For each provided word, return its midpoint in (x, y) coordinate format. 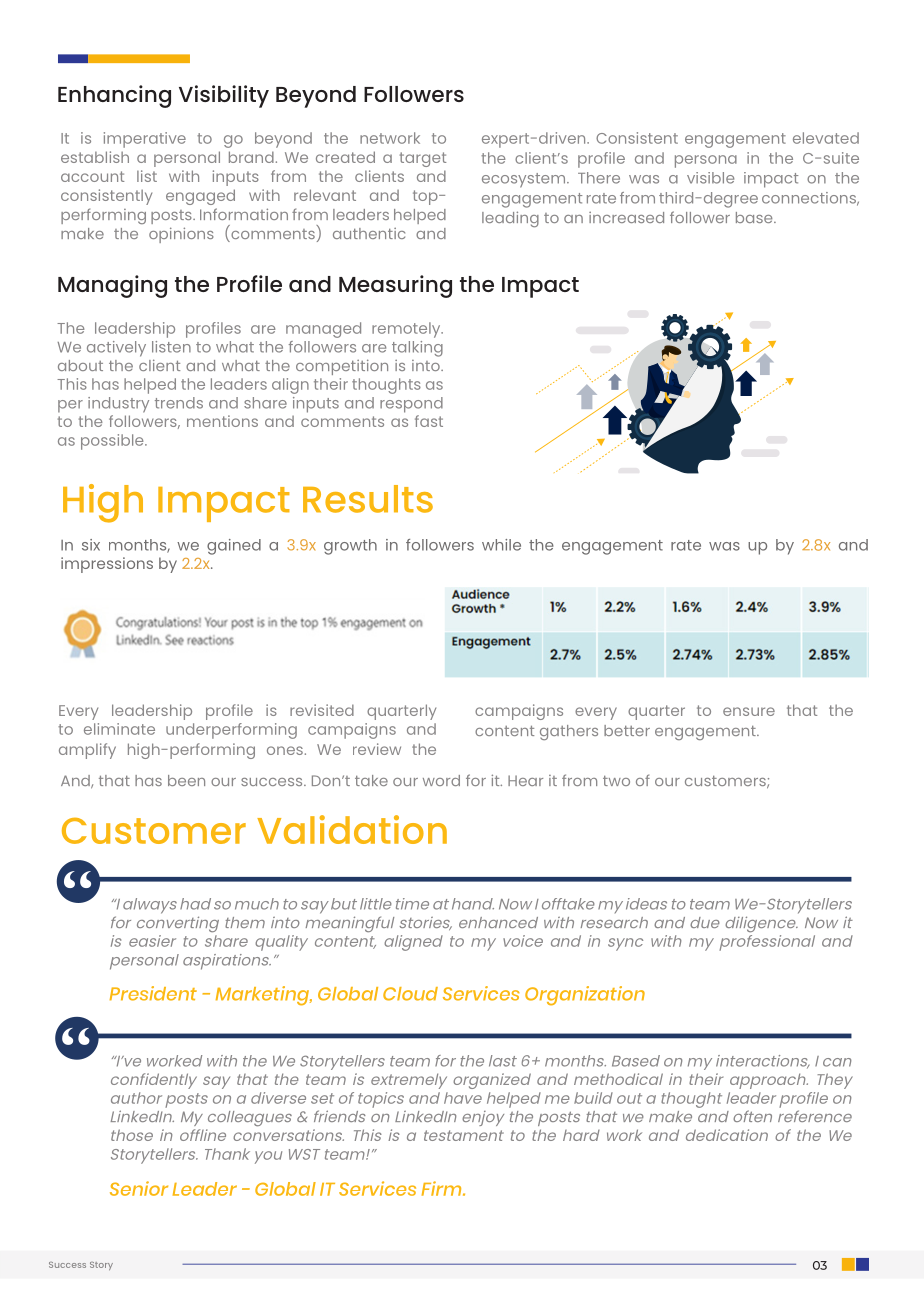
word (441, 780)
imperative (145, 140)
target (423, 159)
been (186, 780)
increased (626, 217)
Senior (139, 1188)
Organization (585, 996)
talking (417, 349)
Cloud (410, 994)
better (627, 730)
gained (234, 547)
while (501, 545)
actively (116, 349)
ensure (749, 711)
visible (710, 178)
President (153, 993)
